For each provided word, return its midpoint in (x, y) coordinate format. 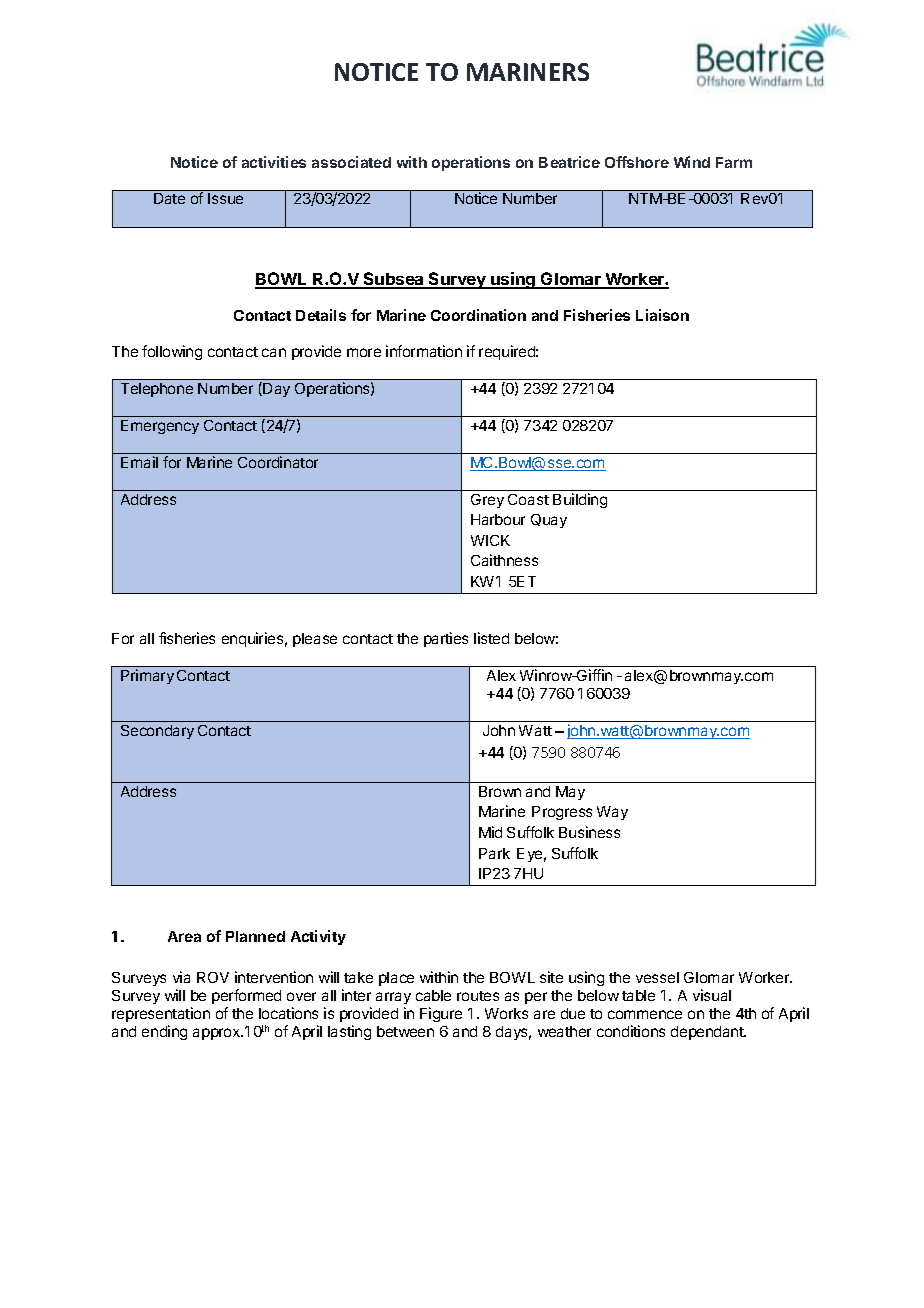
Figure (441, 1014)
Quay (549, 521)
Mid (490, 832)
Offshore (637, 162)
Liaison (662, 315)
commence (645, 1014)
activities (274, 162)
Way (612, 813)
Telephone (157, 390)
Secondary (157, 732)
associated (351, 162)
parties (446, 639)
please (315, 640)
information (424, 351)
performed (246, 996)
